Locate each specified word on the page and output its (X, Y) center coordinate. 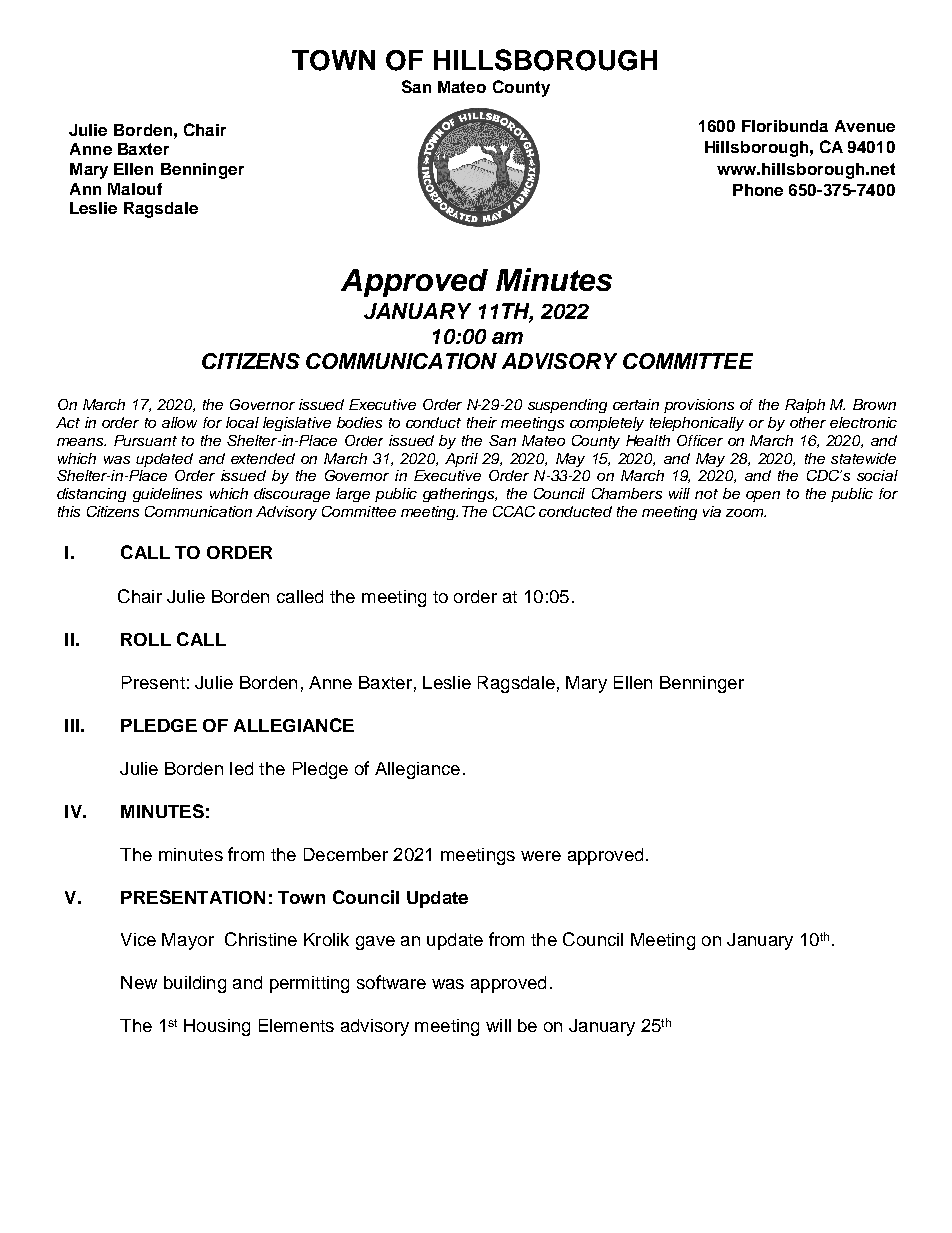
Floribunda (785, 126)
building (195, 984)
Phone (758, 190)
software (391, 982)
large (353, 495)
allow (179, 422)
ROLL (146, 639)
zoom (746, 513)
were (541, 856)
